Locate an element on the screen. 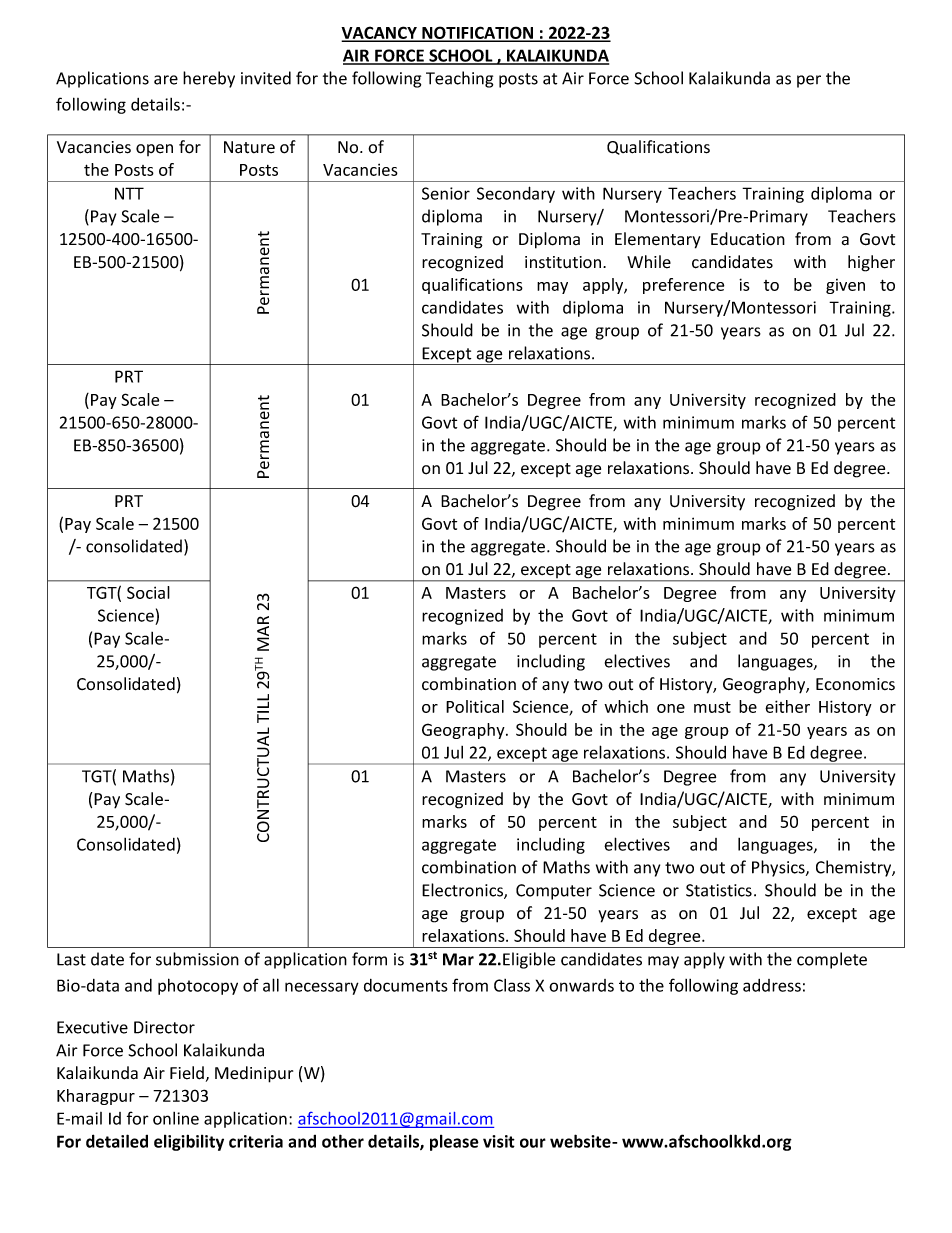 This screenshot has height=1233, width=952. please is located at coordinates (454, 1143).
